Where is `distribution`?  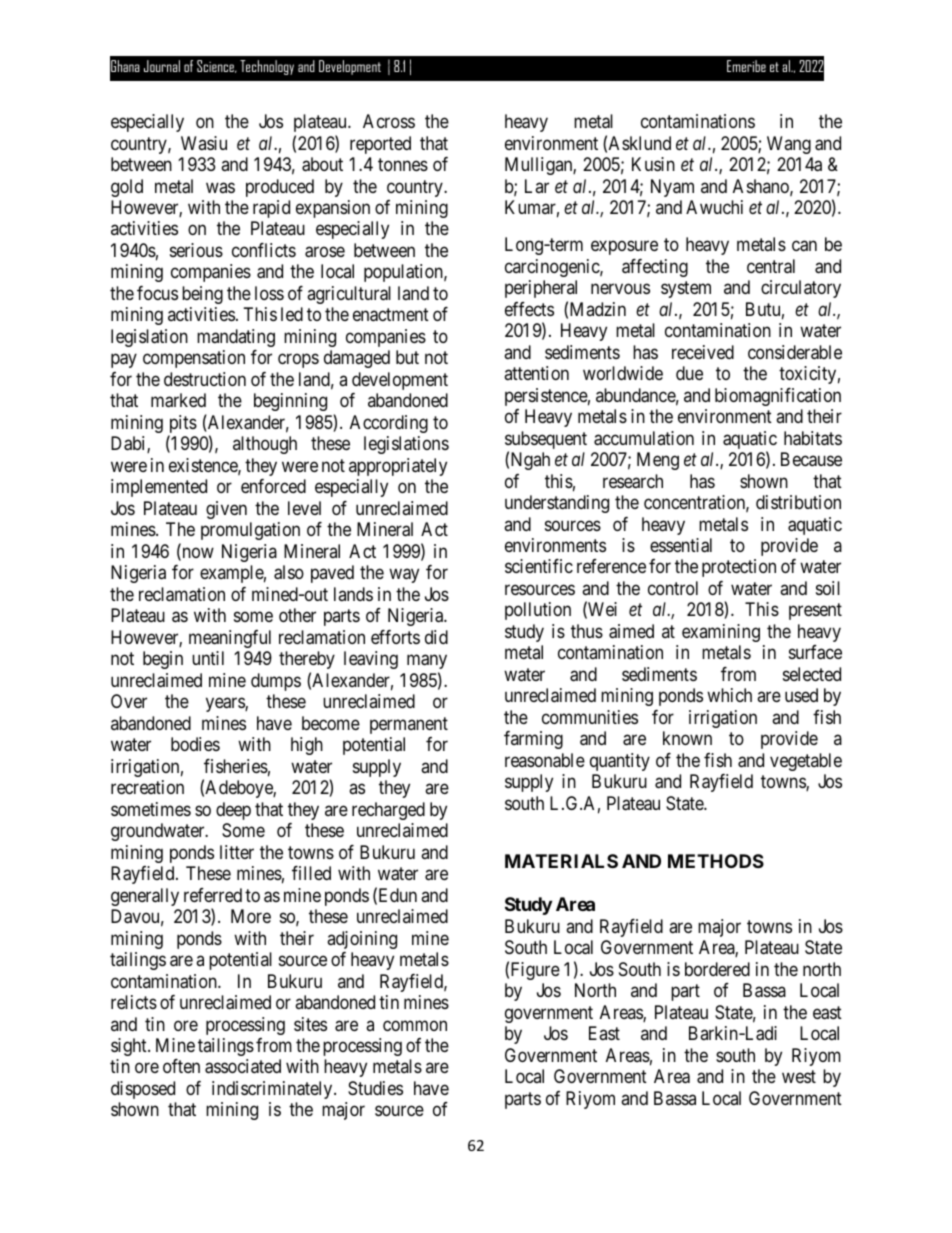
distribution is located at coordinates (798, 502).
